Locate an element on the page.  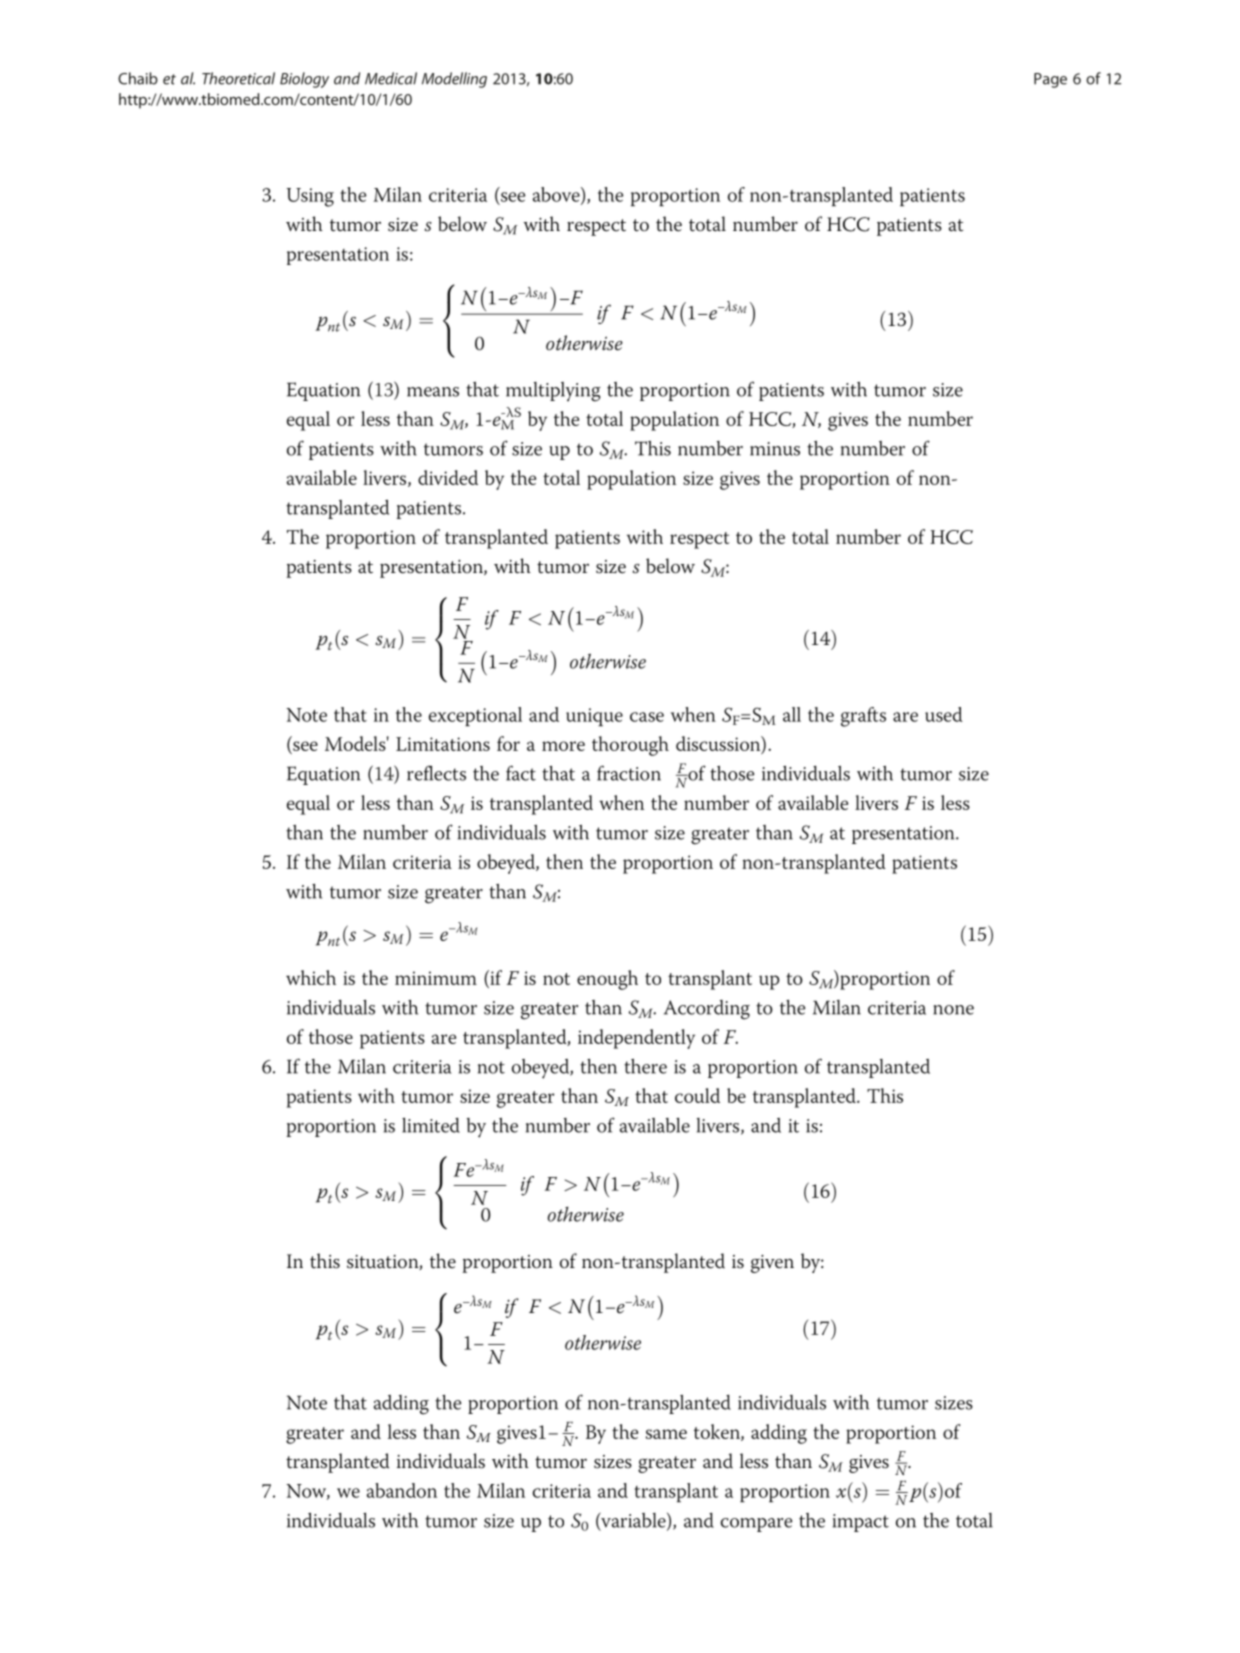
Modelling is located at coordinates (454, 80).
